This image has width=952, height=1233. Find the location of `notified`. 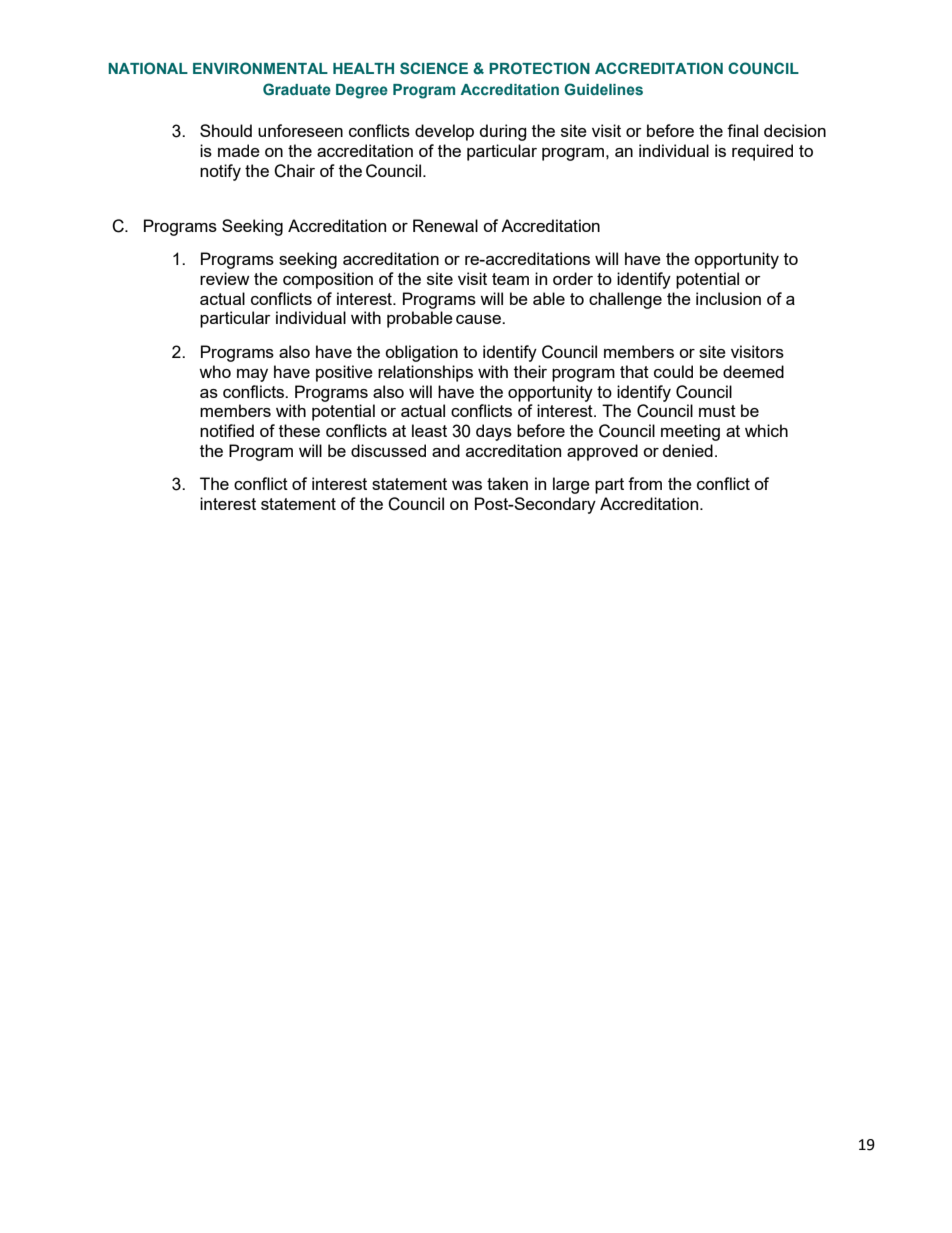

notified is located at coordinates (227, 430).
